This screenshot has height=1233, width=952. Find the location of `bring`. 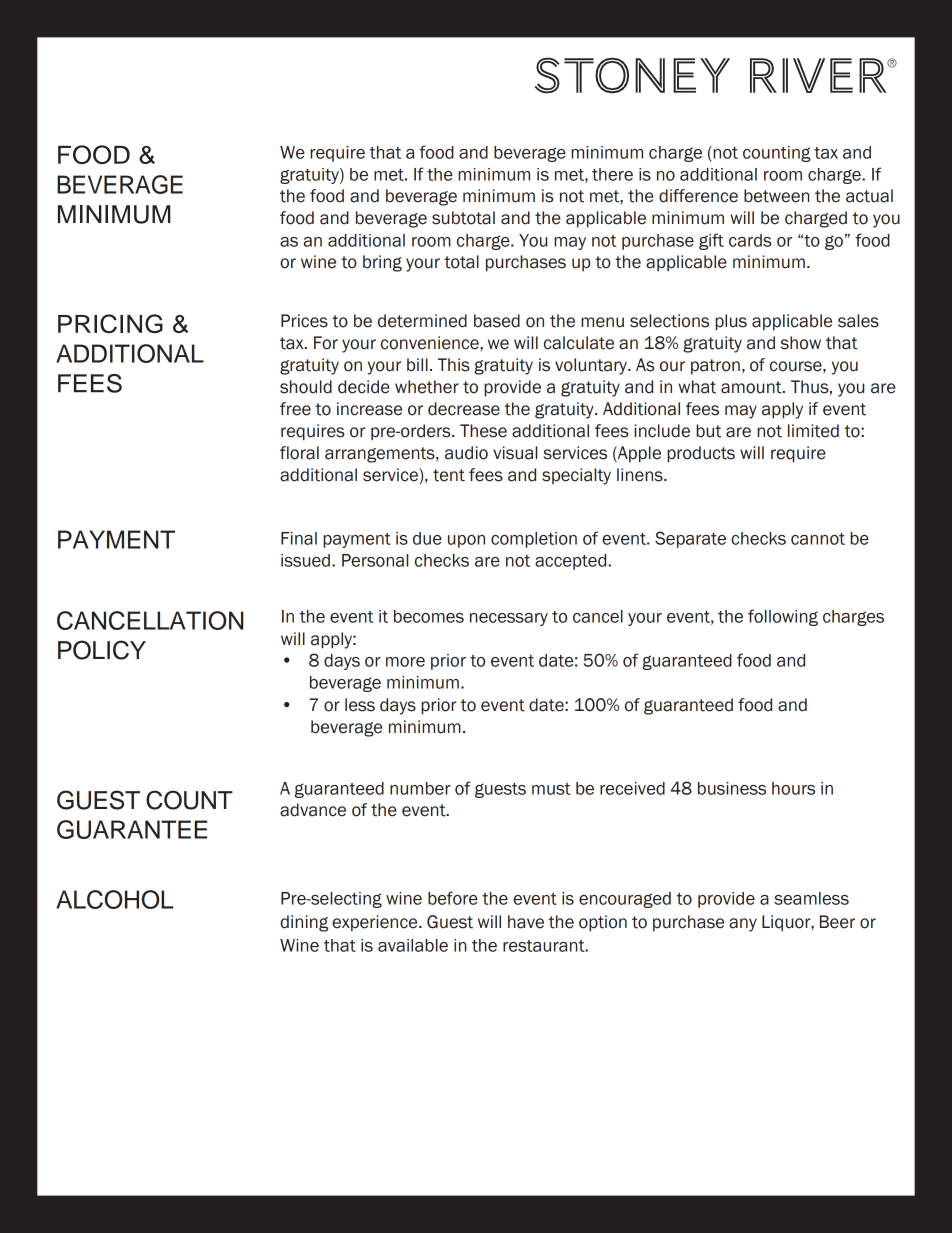

bring is located at coordinates (382, 263).
